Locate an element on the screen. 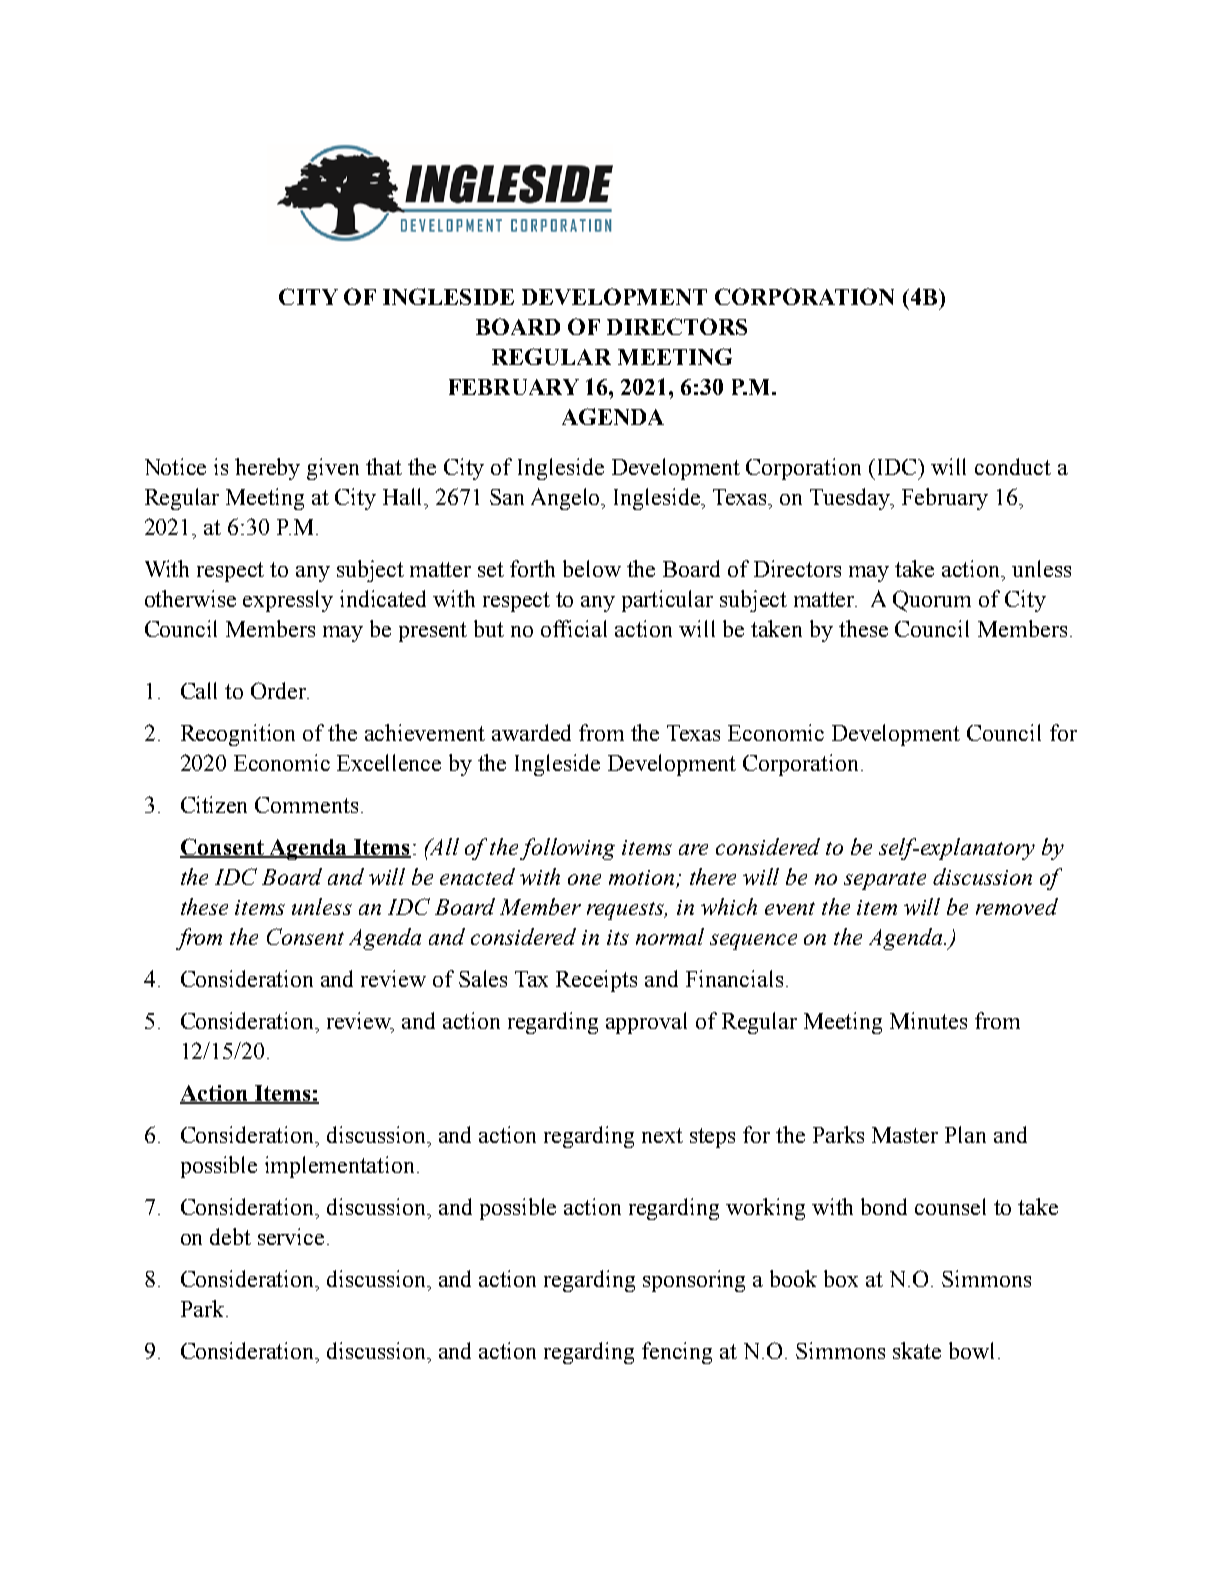 This screenshot has height=1584, width=1224. separate is located at coordinates (885, 881).
